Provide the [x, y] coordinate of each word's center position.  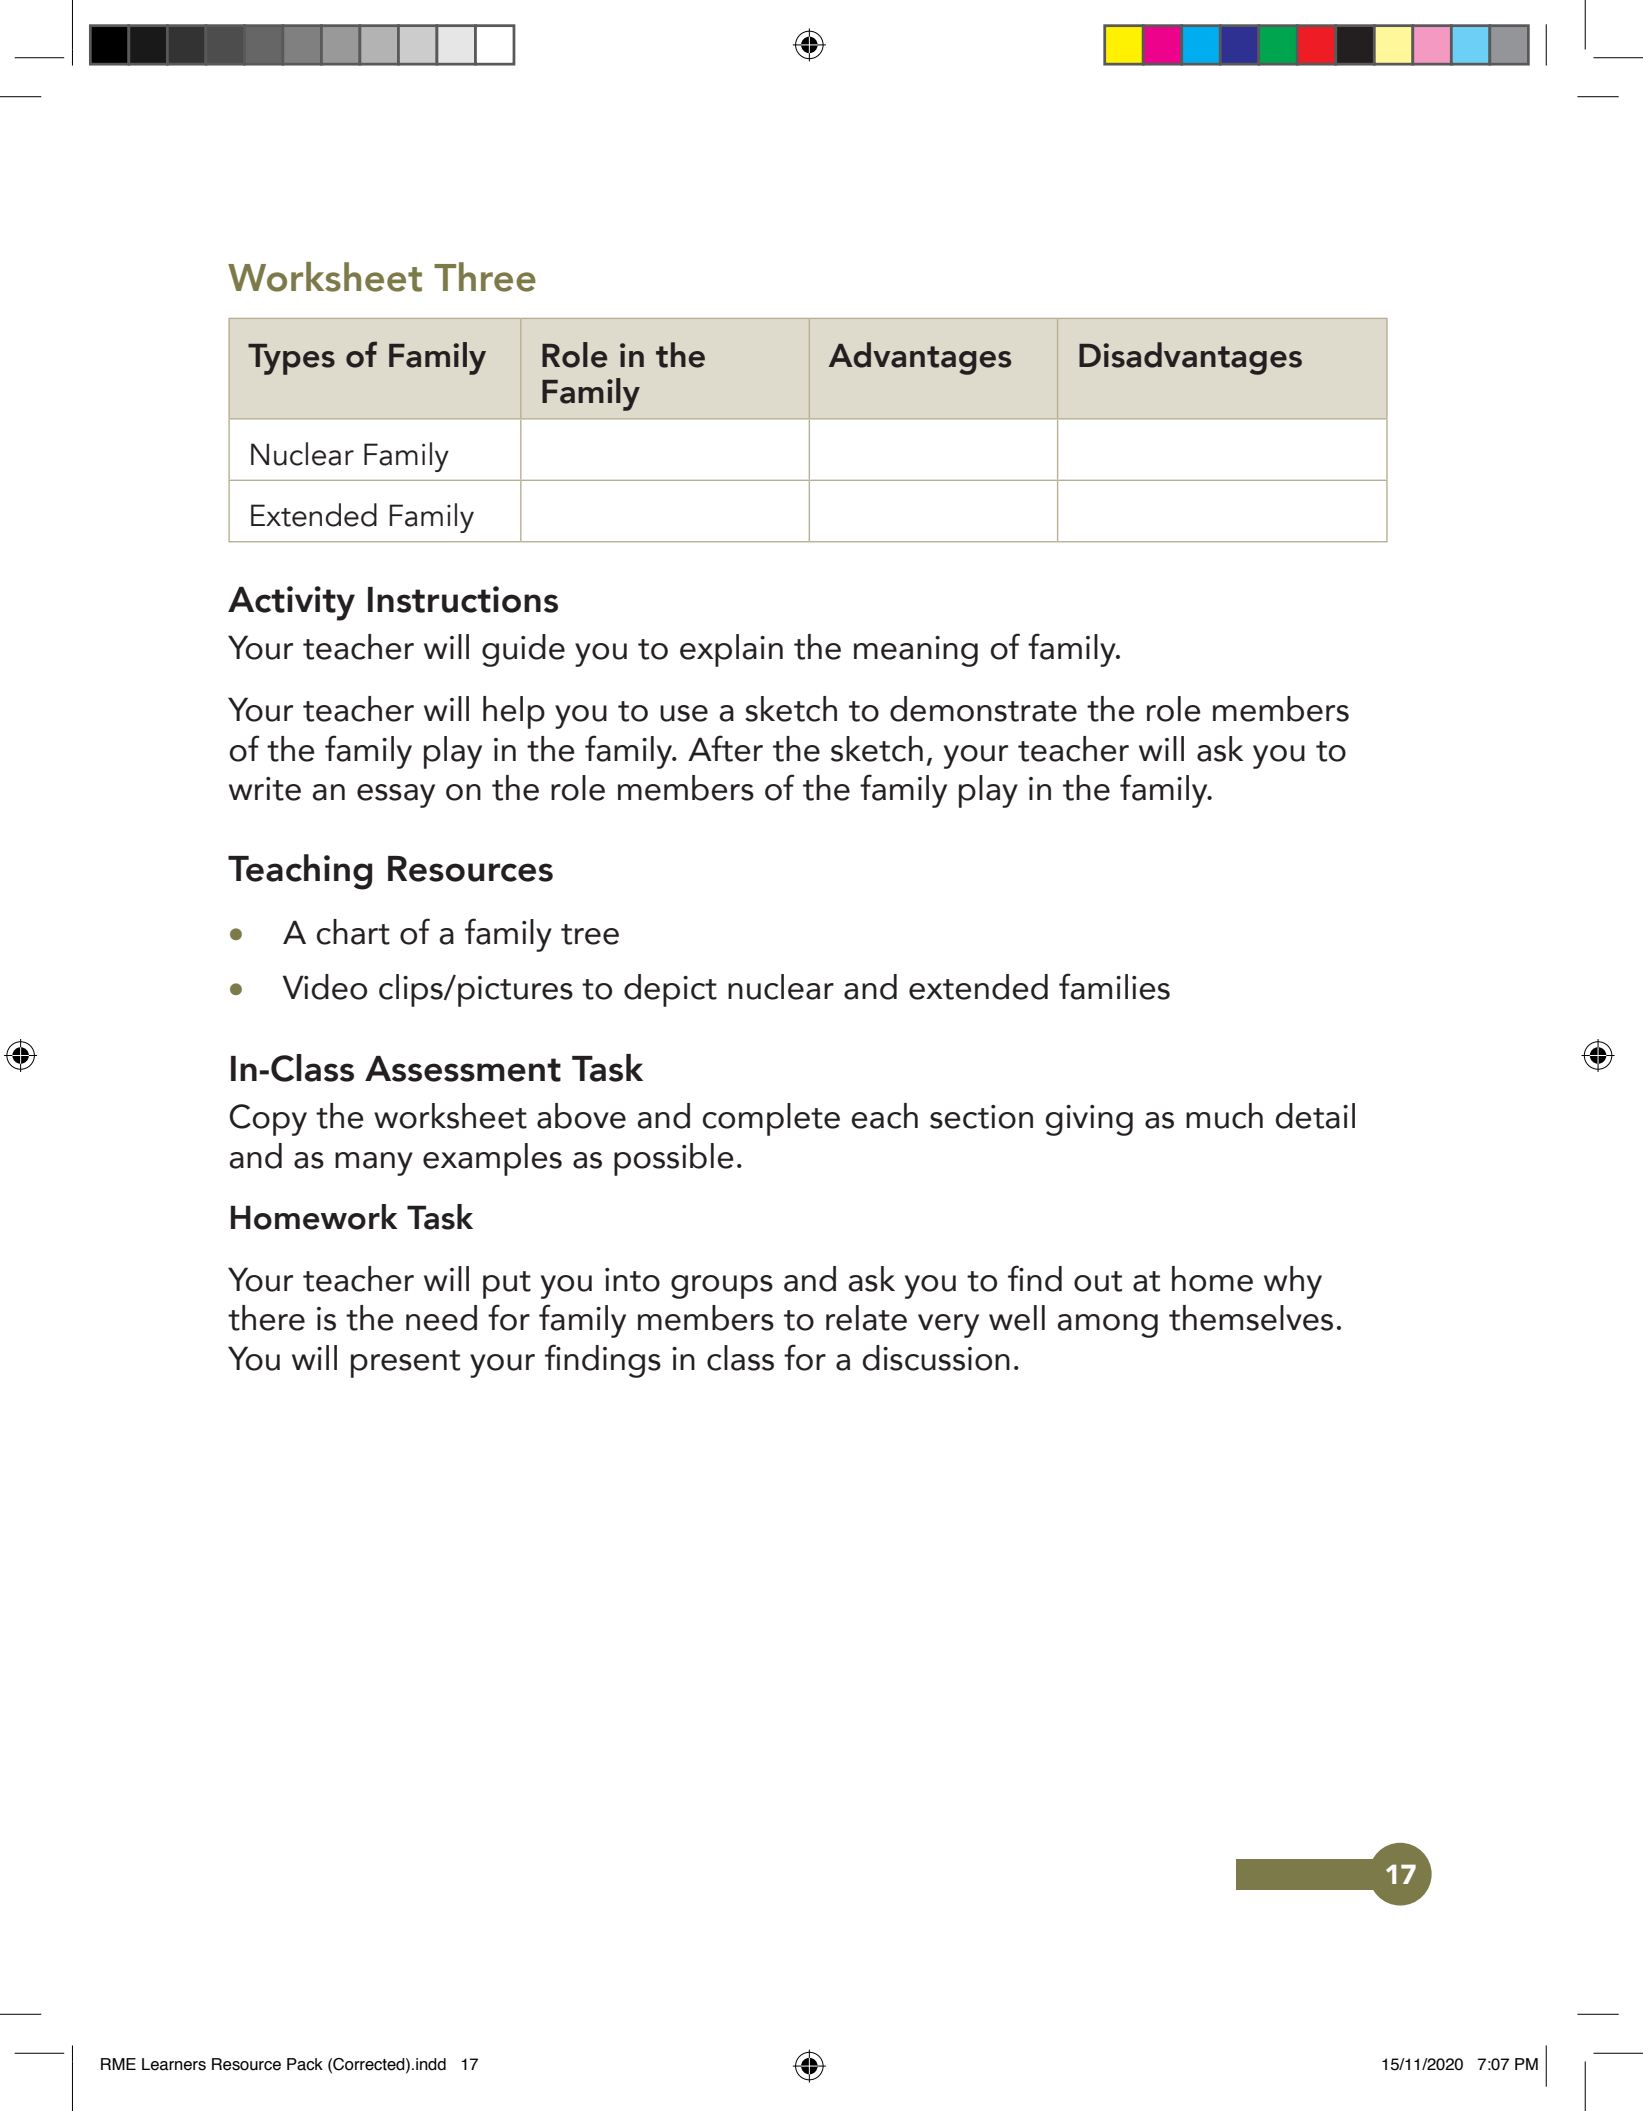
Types [291, 359]
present [405, 1364]
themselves [1251, 1318]
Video [325, 987]
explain [731, 650]
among [1108, 1326]
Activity [291, 603]
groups [722, 1287]
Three [485, 277]
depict [670, 990]
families [1114, 986]
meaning [916, 651]
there [266, 1318]
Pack [305, 2064]
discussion [936, 1358]
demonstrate [983, 709]
